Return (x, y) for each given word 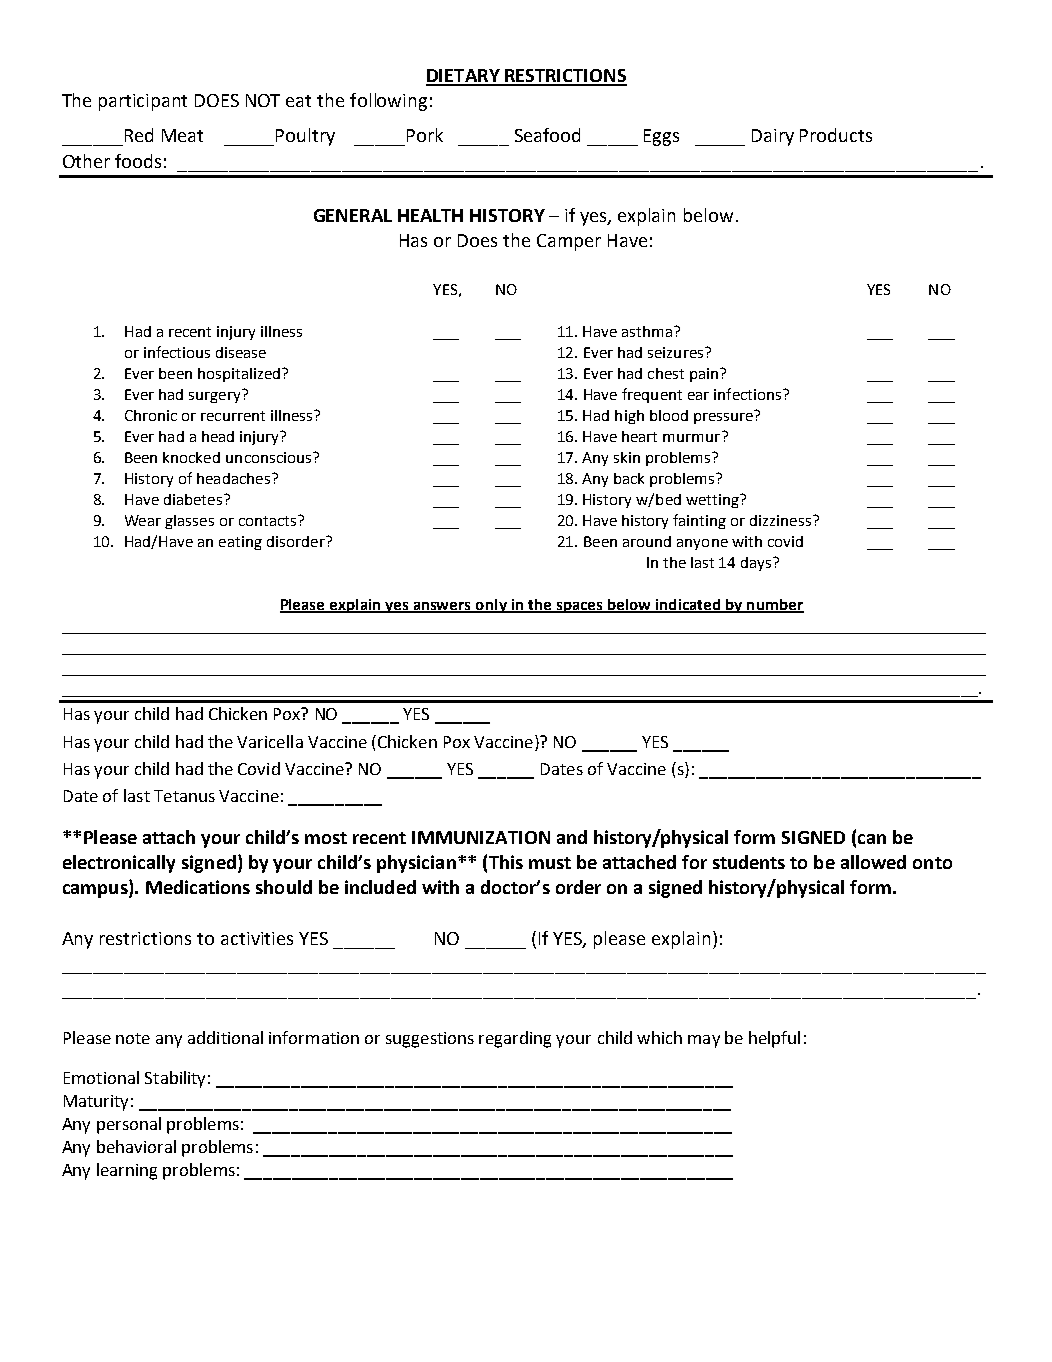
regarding (515, 1039)
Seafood (547, 135)
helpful (774, 1039)
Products (836, 135)
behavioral (136, 1146)
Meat (182, 135)
